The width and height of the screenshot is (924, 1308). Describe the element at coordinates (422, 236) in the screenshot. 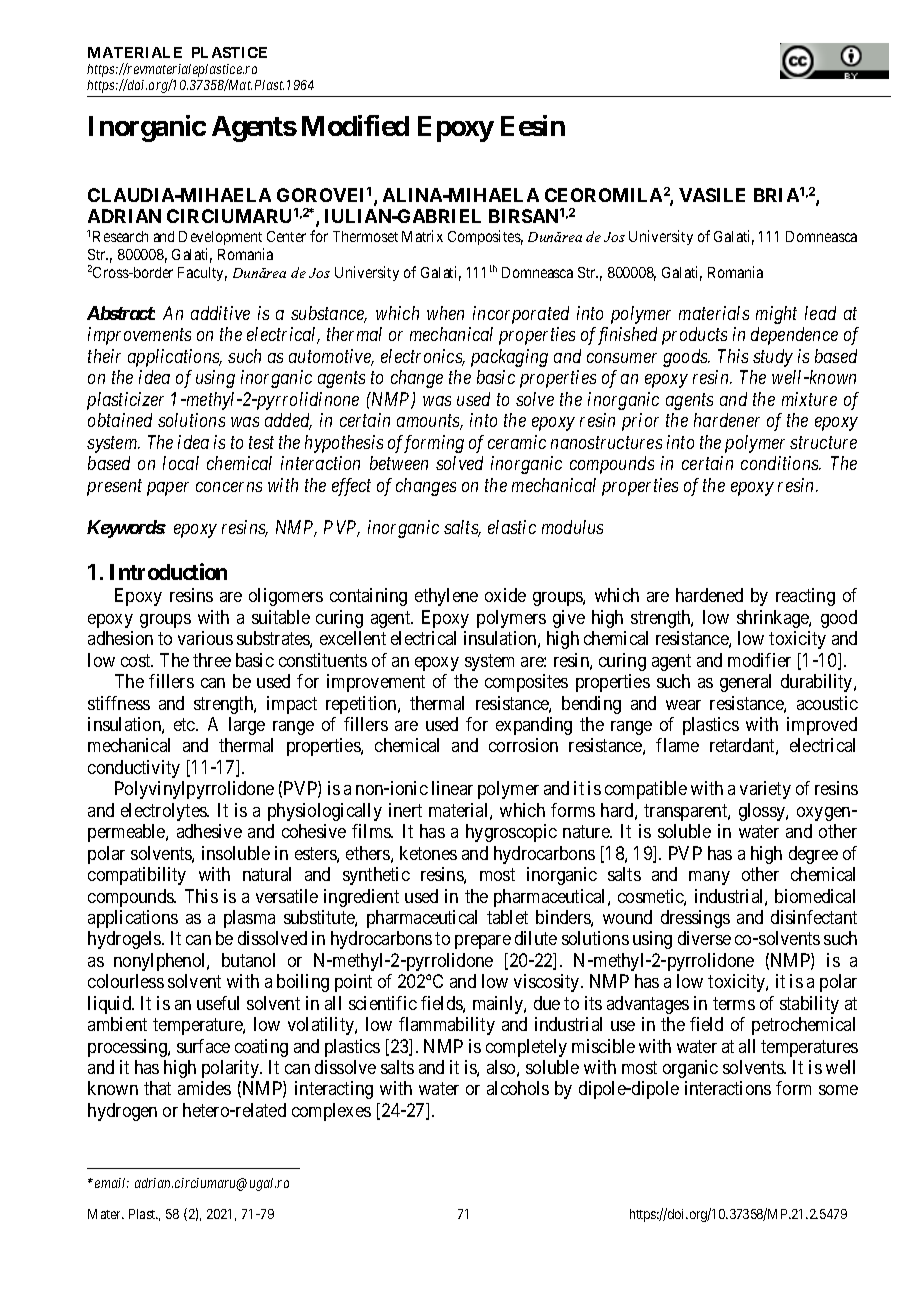

I see `Matrix` at that location.
